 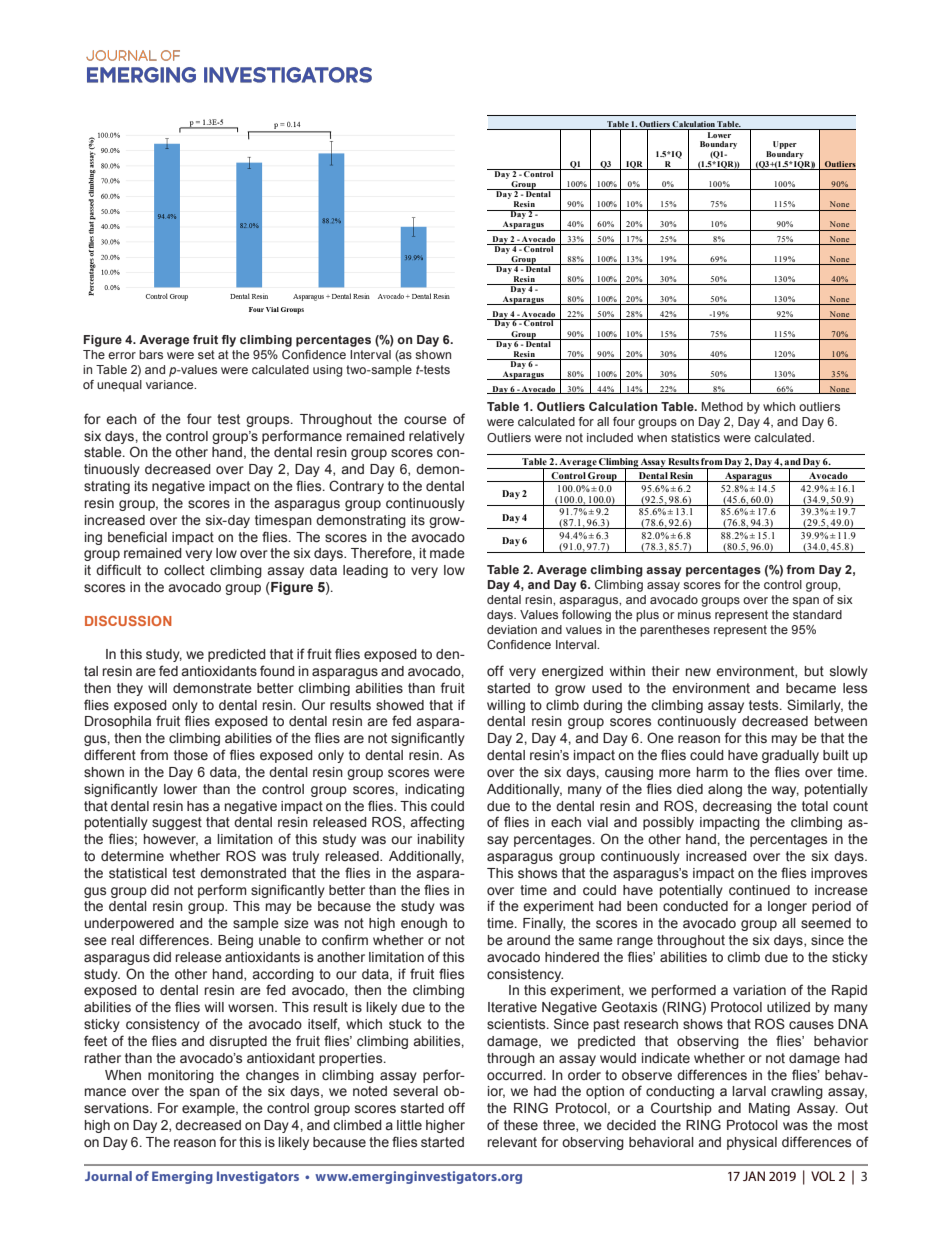 I want to click on Upper, so click(x=785, y=145).
